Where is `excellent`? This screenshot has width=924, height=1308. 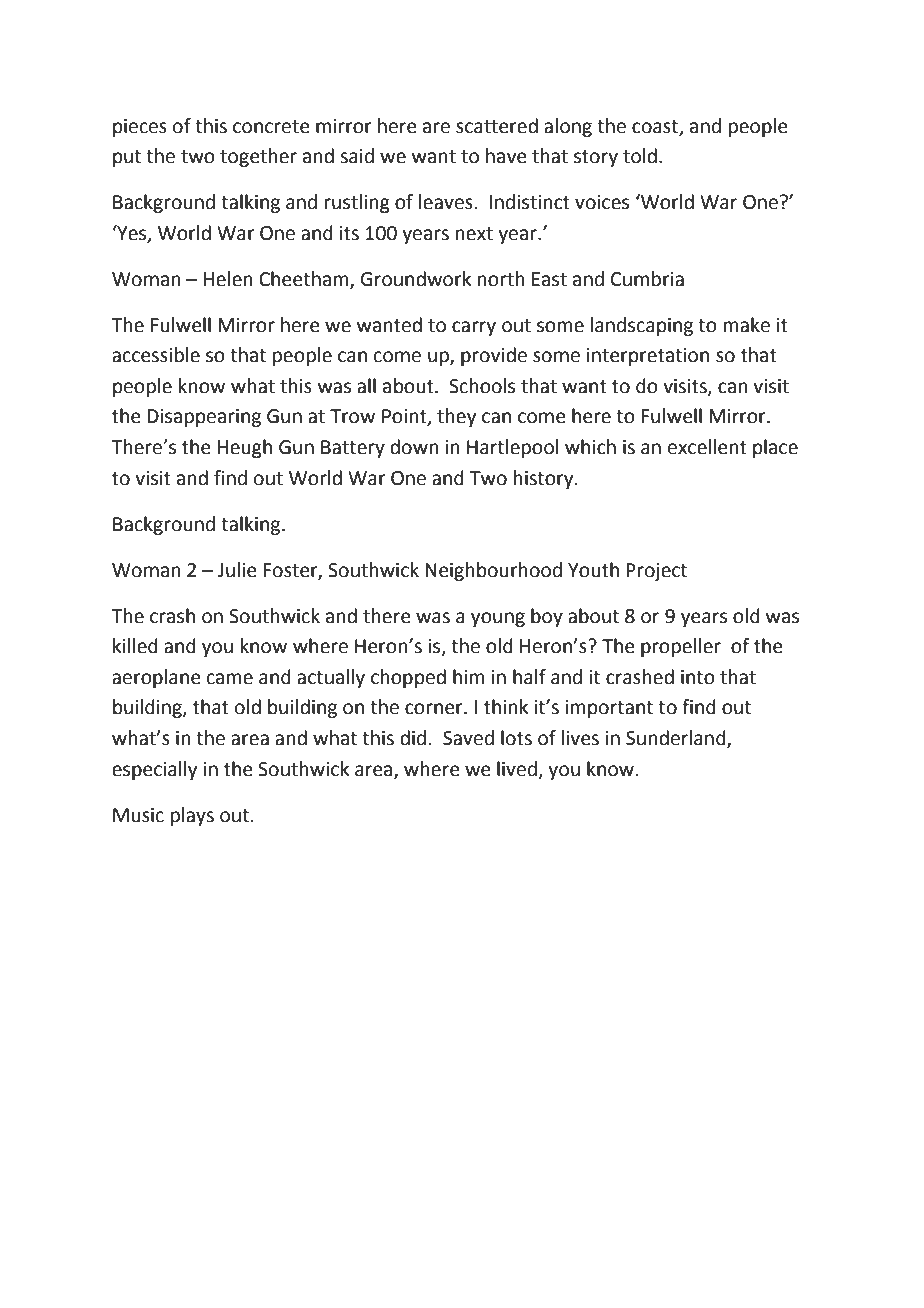 excellent is located at coordinates (707, 447).
